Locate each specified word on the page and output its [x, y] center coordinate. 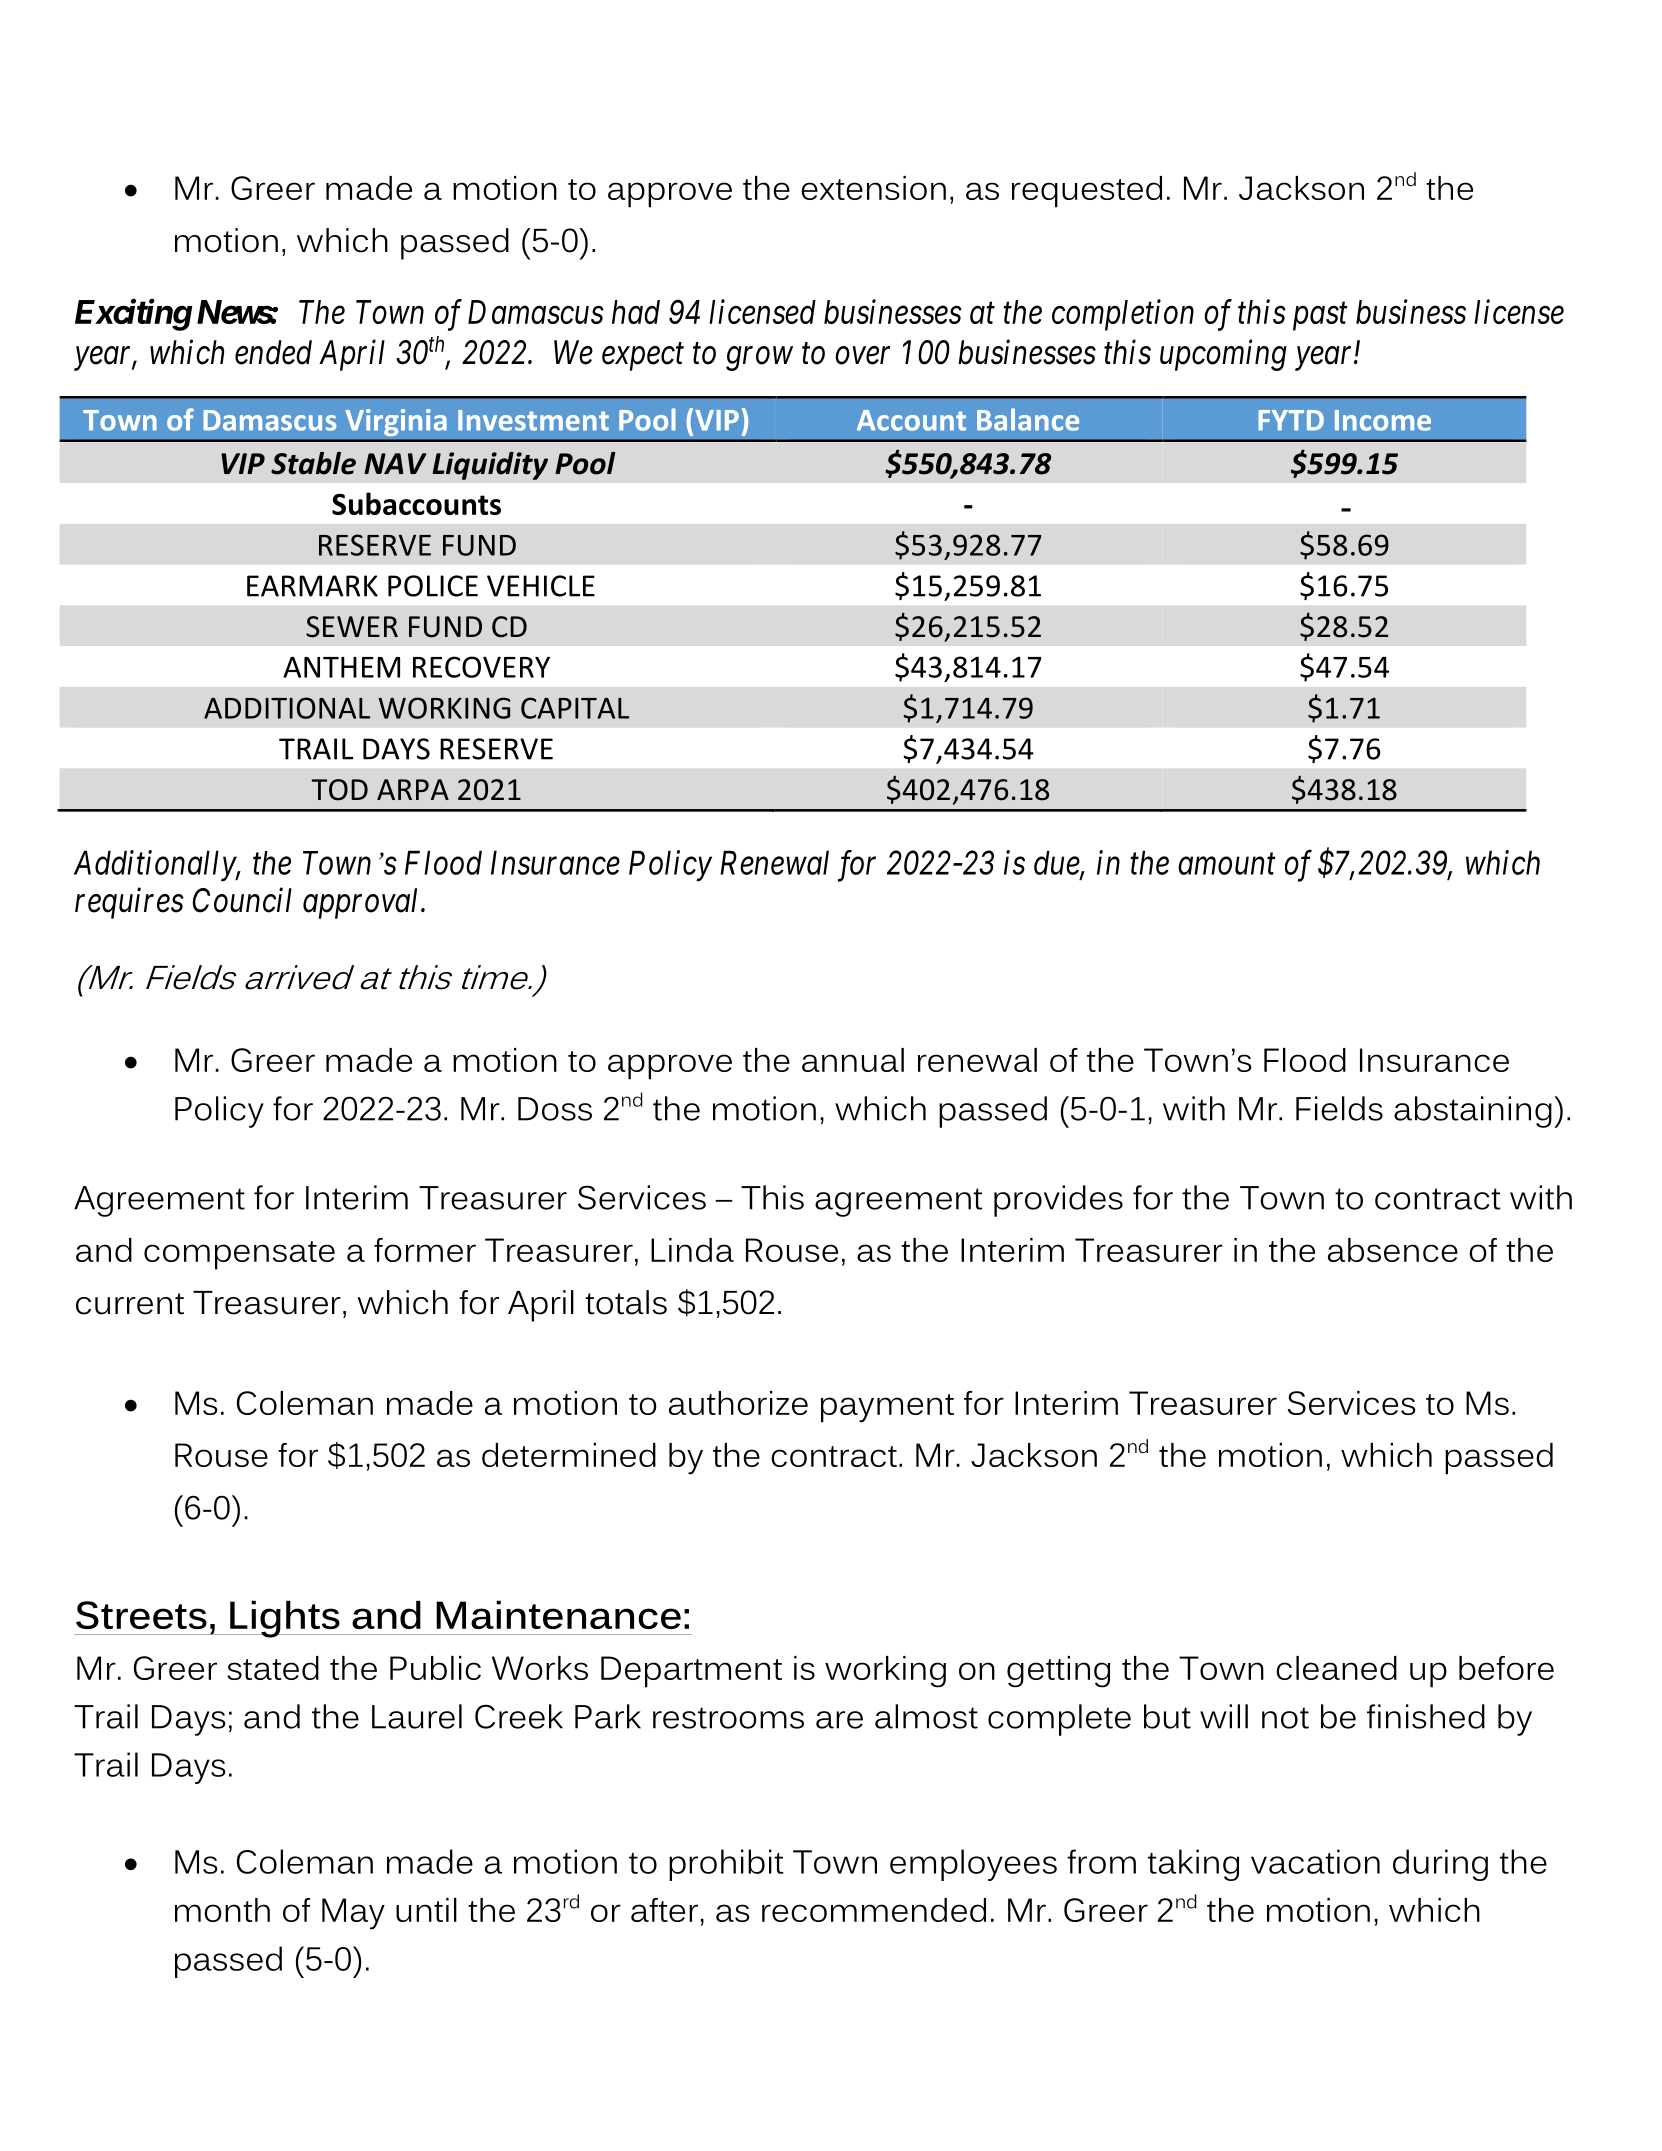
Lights [285, 1619]
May [353, 1914]
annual [853, 1060]
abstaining [1473, 1112]
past [1320, 317]
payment [887, 1408]
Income [1383, 420]
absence [1393, 1250]
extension [873, 188]
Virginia [396, 422]
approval [362, 903]
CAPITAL [575, 708]
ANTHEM [341, 667]
